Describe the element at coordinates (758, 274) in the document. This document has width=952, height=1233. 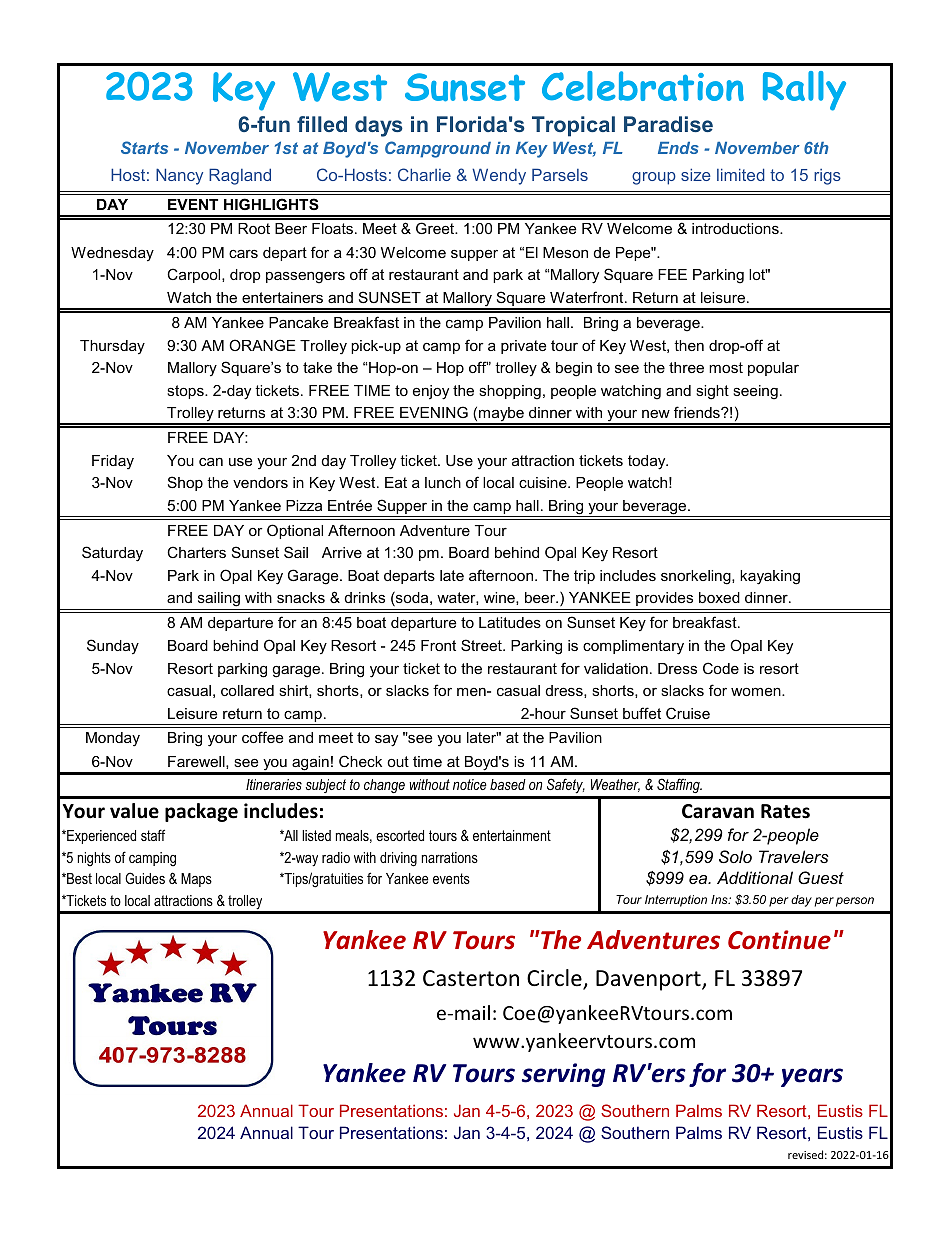
I see `lot` at that location.
